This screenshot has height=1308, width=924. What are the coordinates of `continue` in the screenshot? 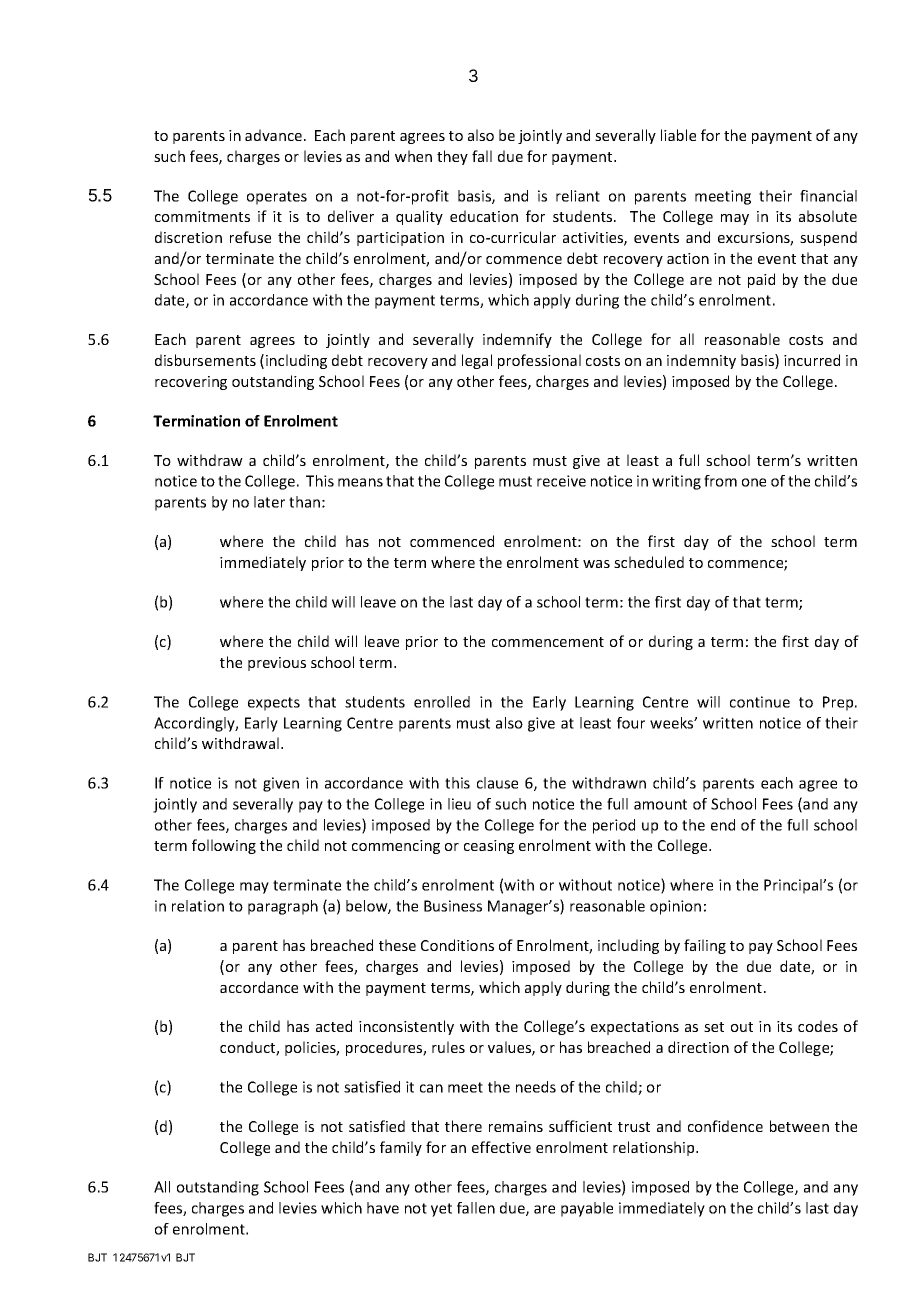 It's located at (760, 702).
